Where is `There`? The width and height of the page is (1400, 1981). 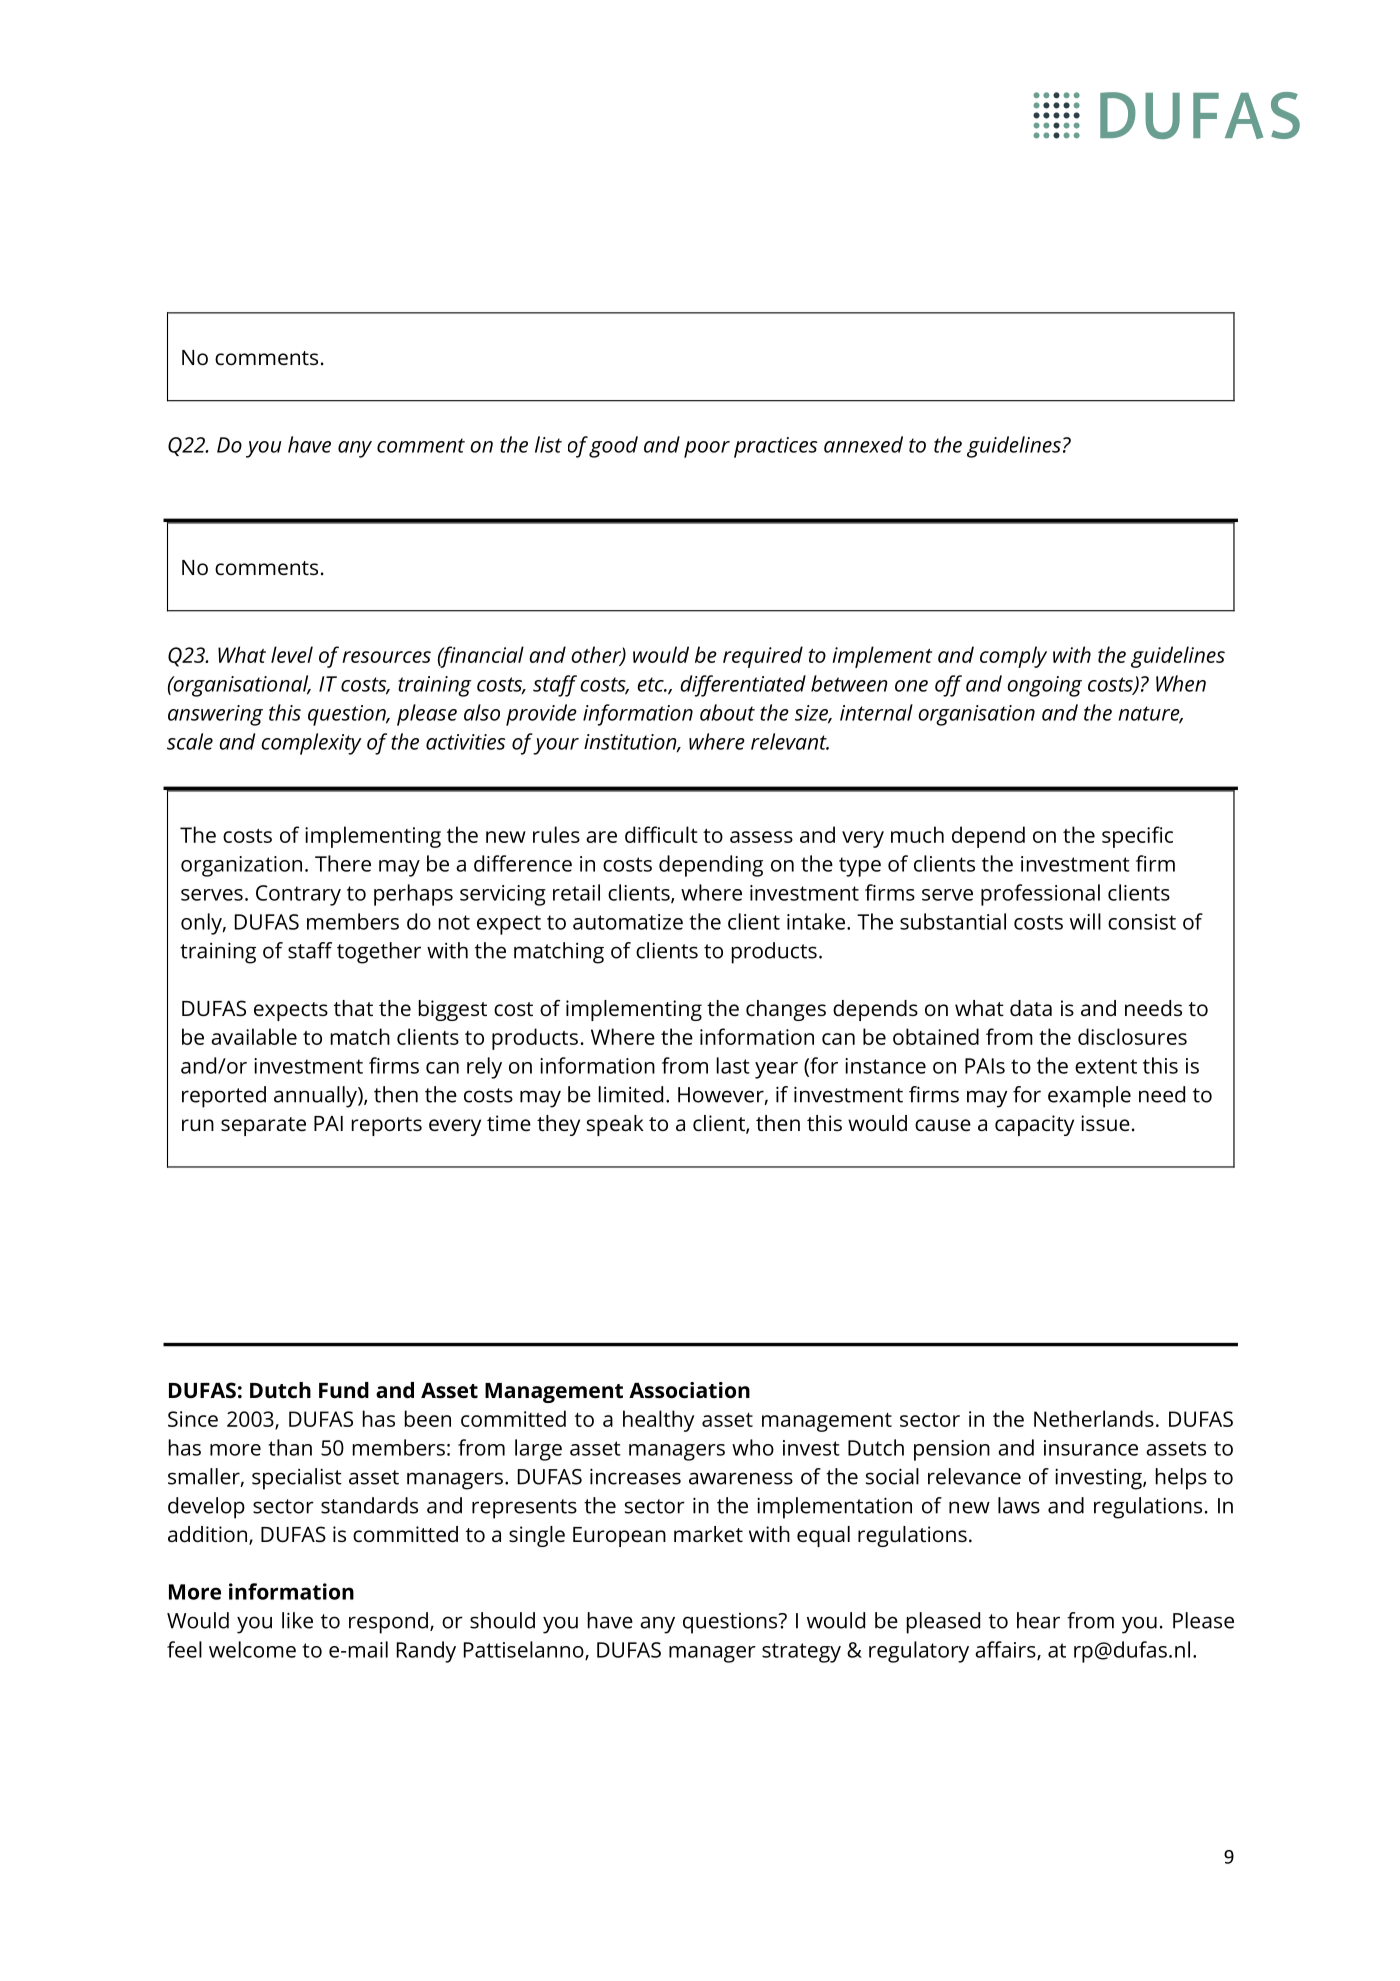
There is located at coordinates (343, 863).
